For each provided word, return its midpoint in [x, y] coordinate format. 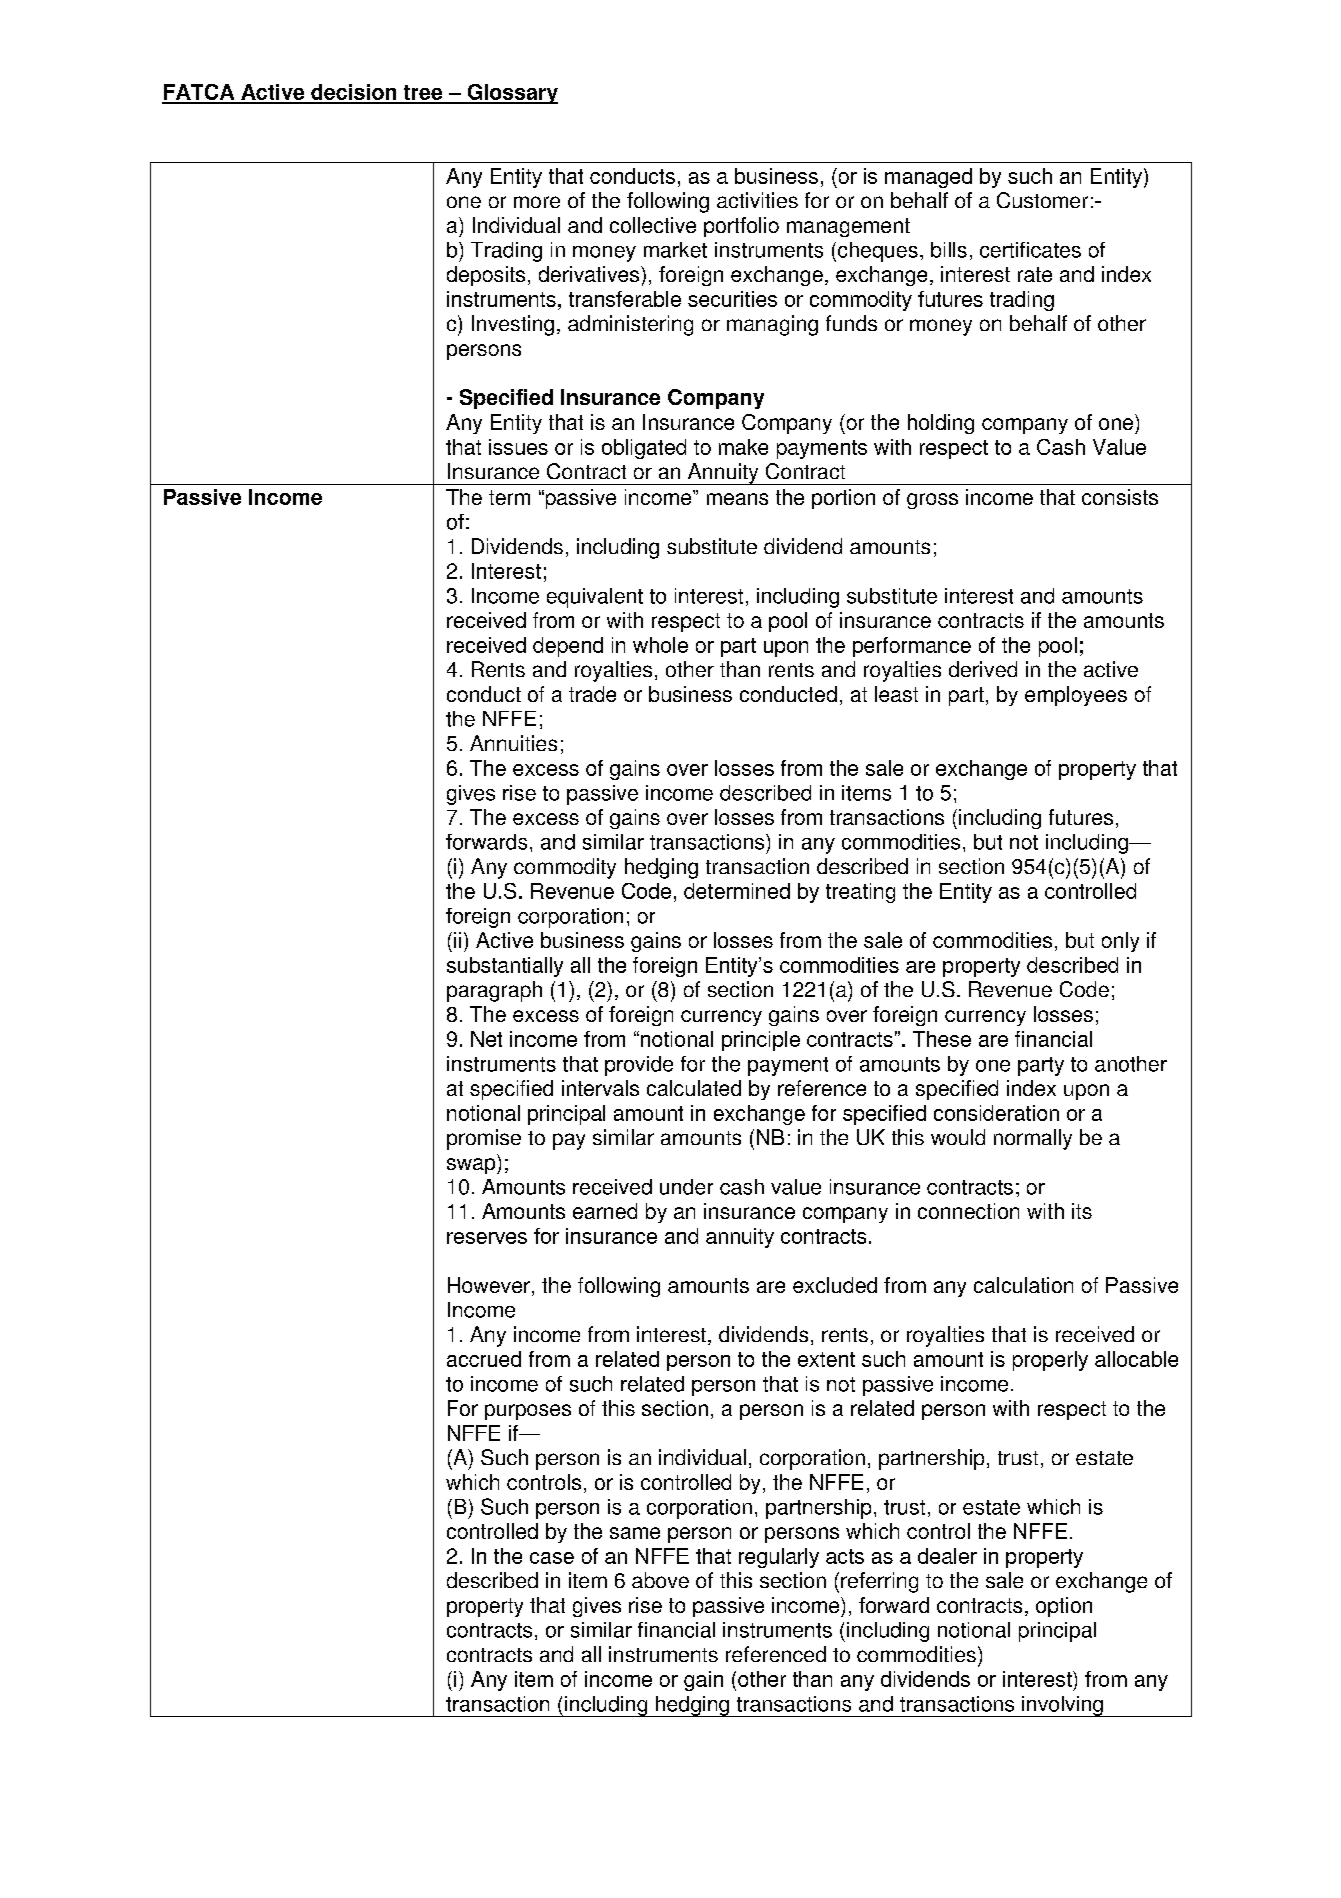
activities [757, 200]
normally [1033, 1139]
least [896, 694]
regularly [779, 1558]
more [537, 202]
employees [1076, 696]
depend [568, 647]
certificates [1030, 250]
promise [484, 1139]
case [552, 1558]
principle [761, 1041]
